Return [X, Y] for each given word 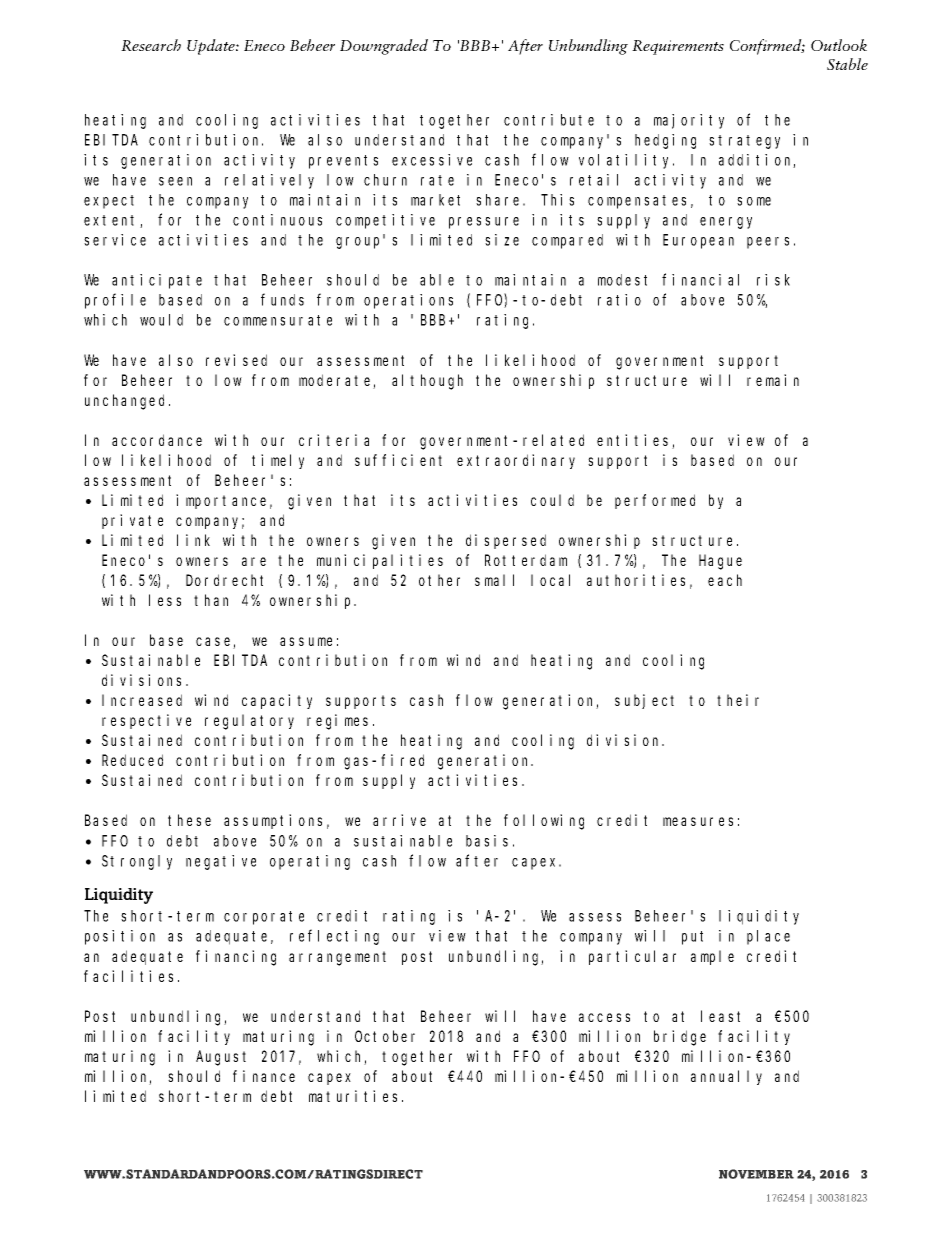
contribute [549, 120]
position [120, 937]
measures [698, 821]
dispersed [506, 541]
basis [487, 841]
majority [689, 121]
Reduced [132, 760]
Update [212, 47]
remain [773, 380]
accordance [157, 440]
